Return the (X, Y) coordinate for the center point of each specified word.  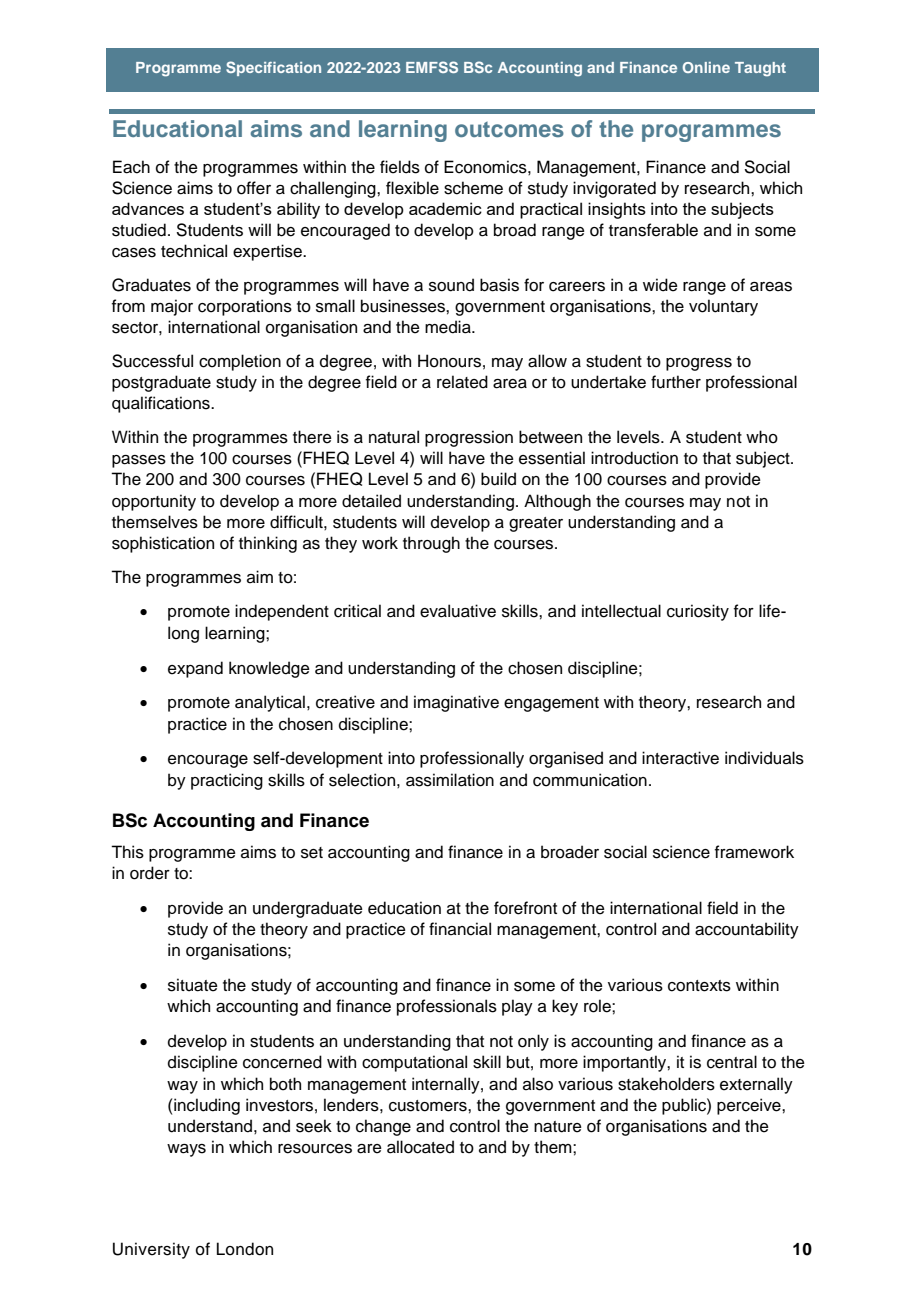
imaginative (456, 703)
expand (195, 669)
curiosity (698, 612)
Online (706, 67)
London (245, 1249)
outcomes (509, 129)
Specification (273, 68)
